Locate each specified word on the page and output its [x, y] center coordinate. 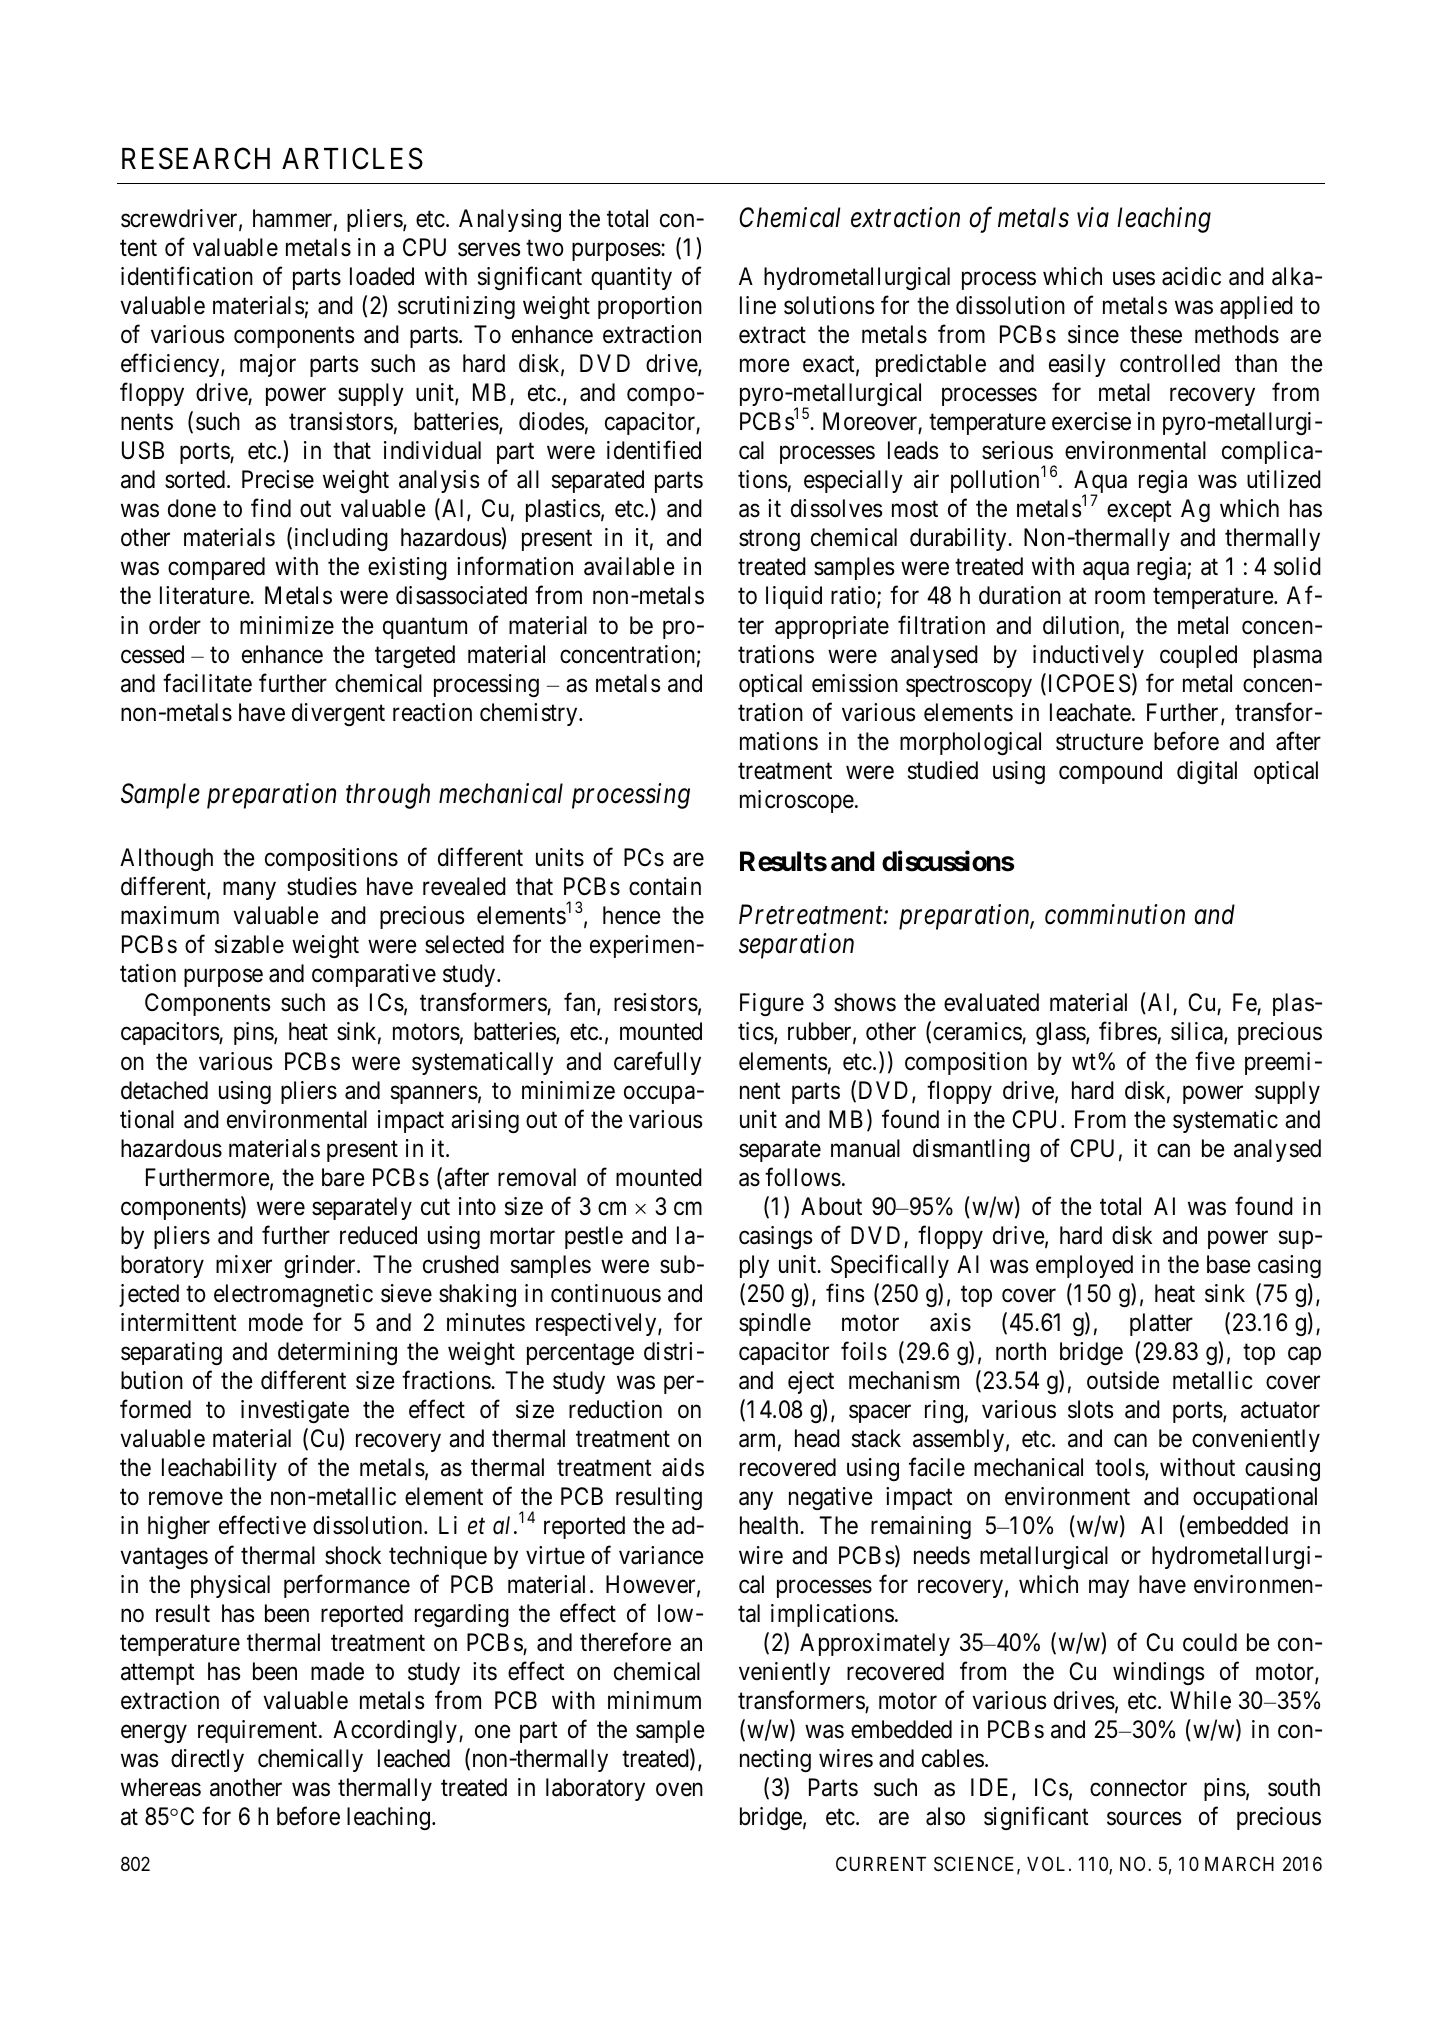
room [1120, 598]
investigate [295, 1411]
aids [683, 1467]
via [1093, 217]
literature [205, 595]
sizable [249, 944]
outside [1123, 1380]
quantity [631, 278]
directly [207, 1760]
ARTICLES [352, 158]
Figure [772, 1004]
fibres [1128, 1031]
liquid [794, 597]
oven [679, 1790]
